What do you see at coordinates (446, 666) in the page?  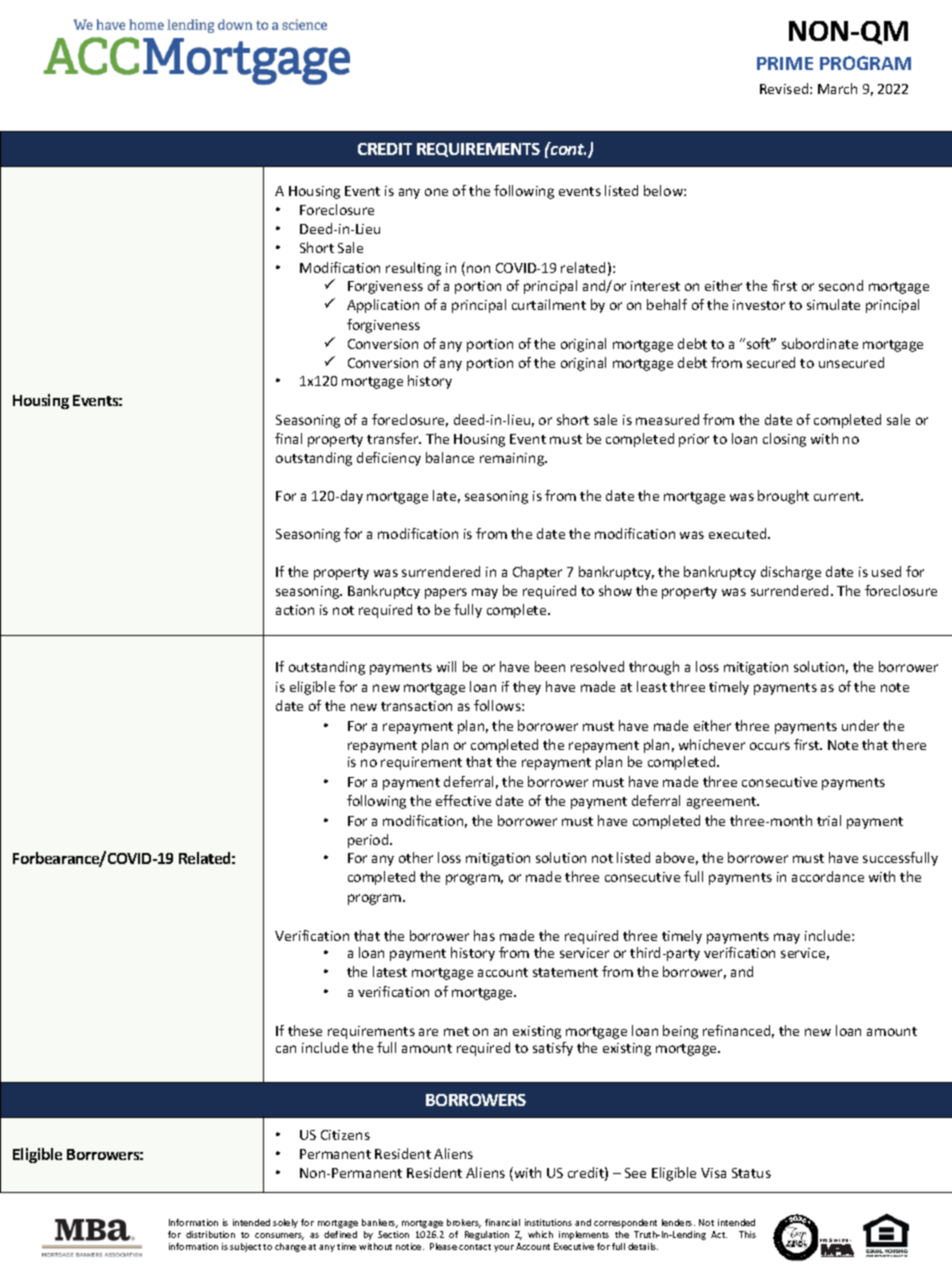 I see `will` at bounding box center [446, 666].
